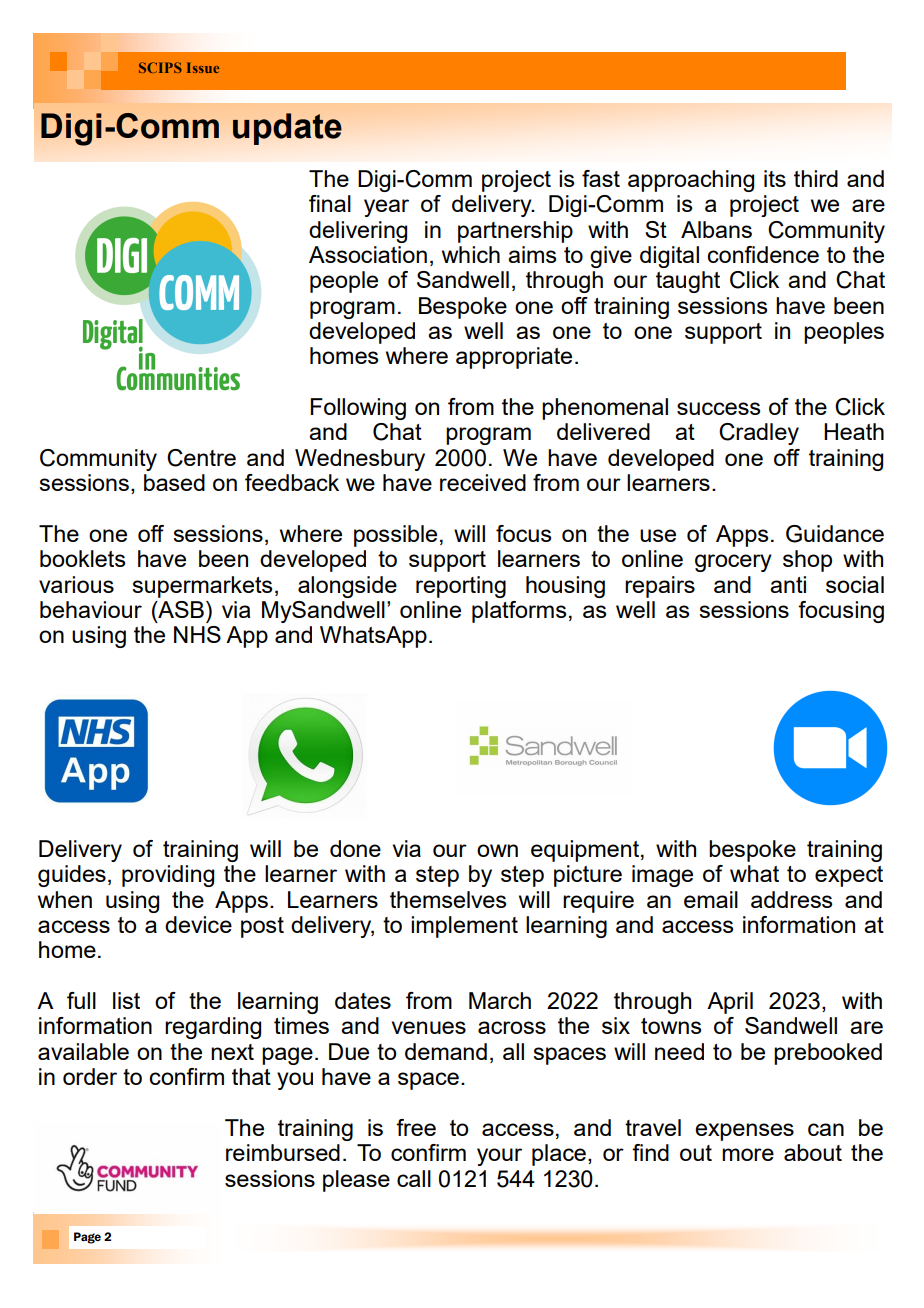 Image resolution: width=924 pixels, height=1308 pixels. I want to click on order, so click(90, 1076).
